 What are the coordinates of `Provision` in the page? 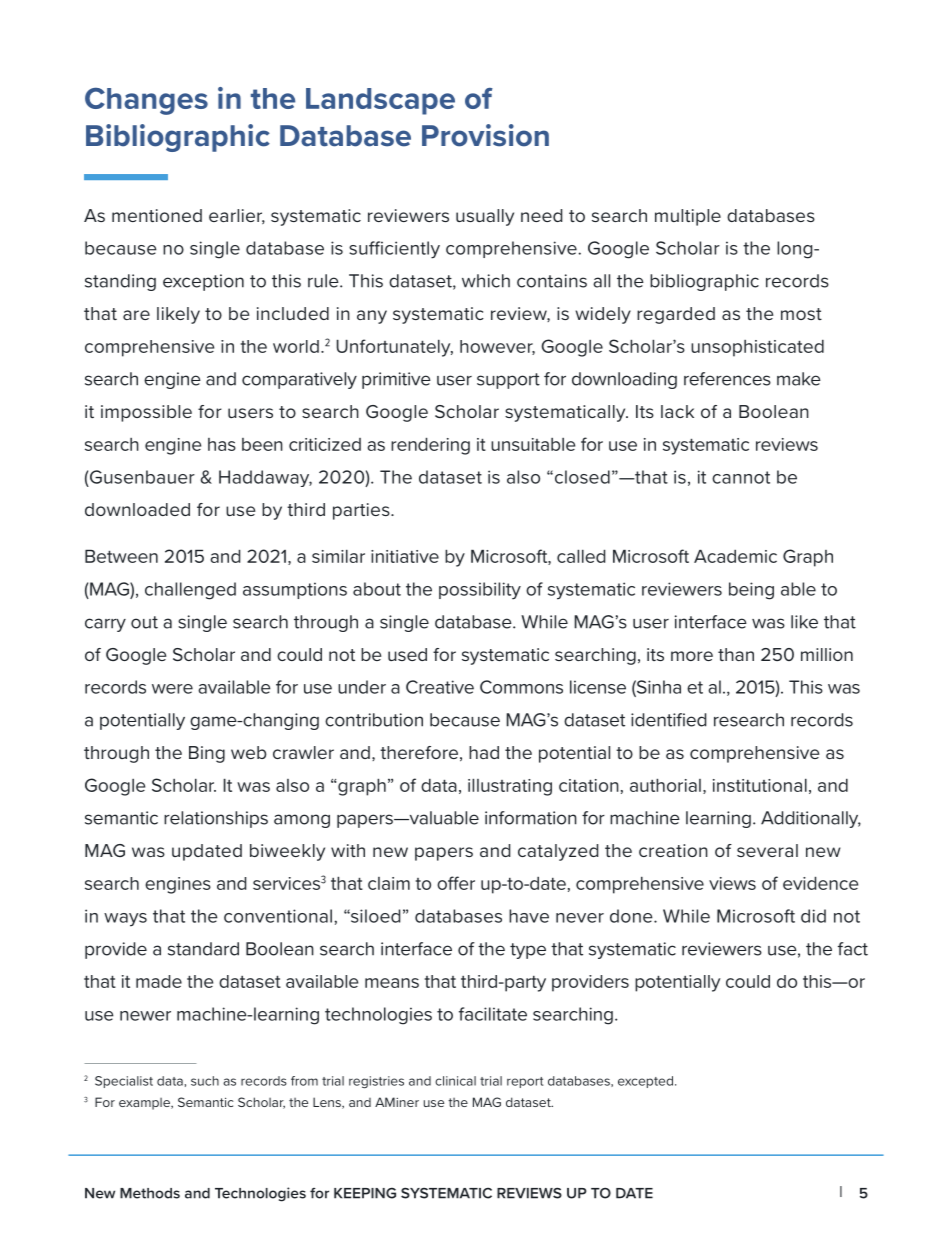 It's located at (485, 135).
